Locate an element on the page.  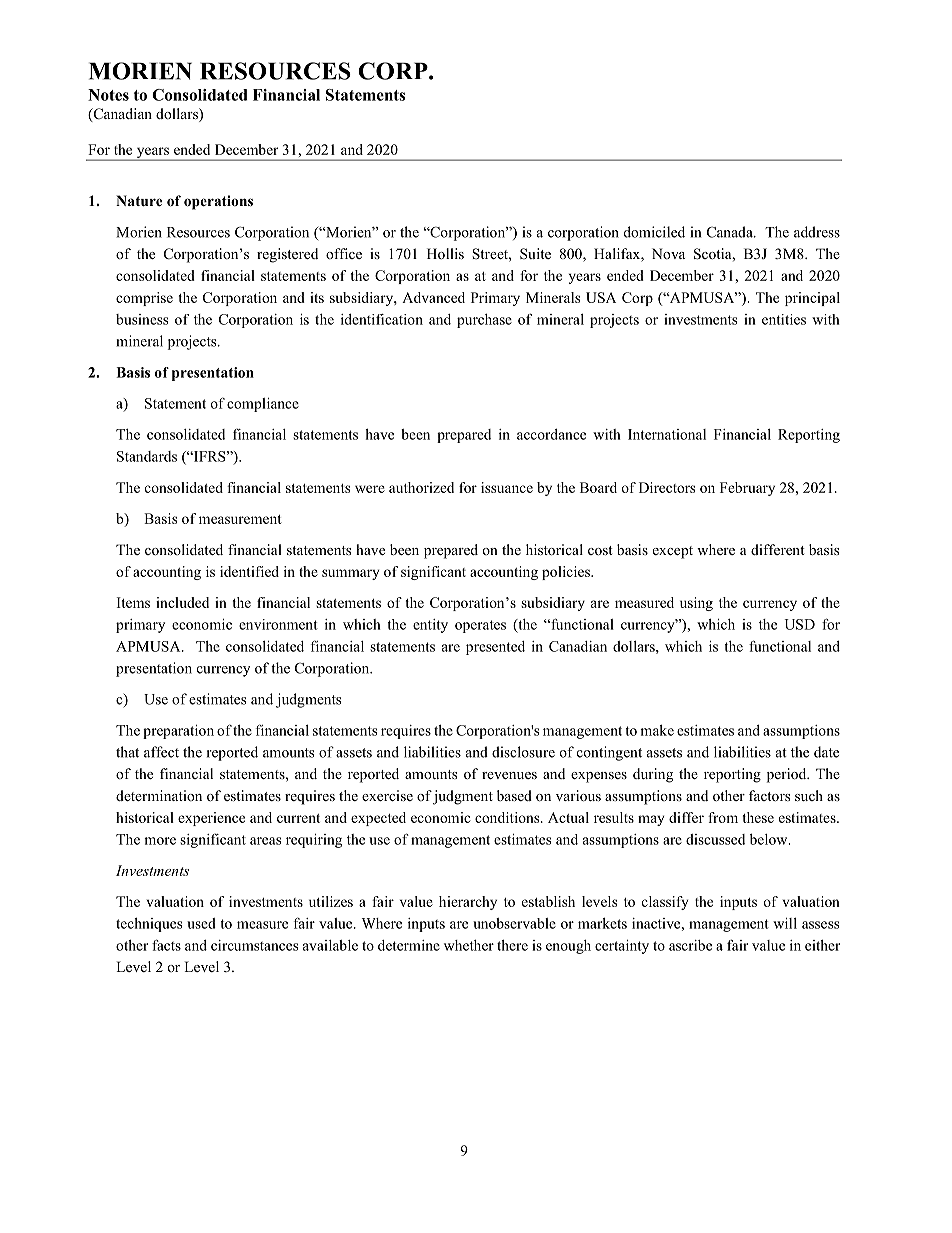
entities is located at coordinates (784, 319).
